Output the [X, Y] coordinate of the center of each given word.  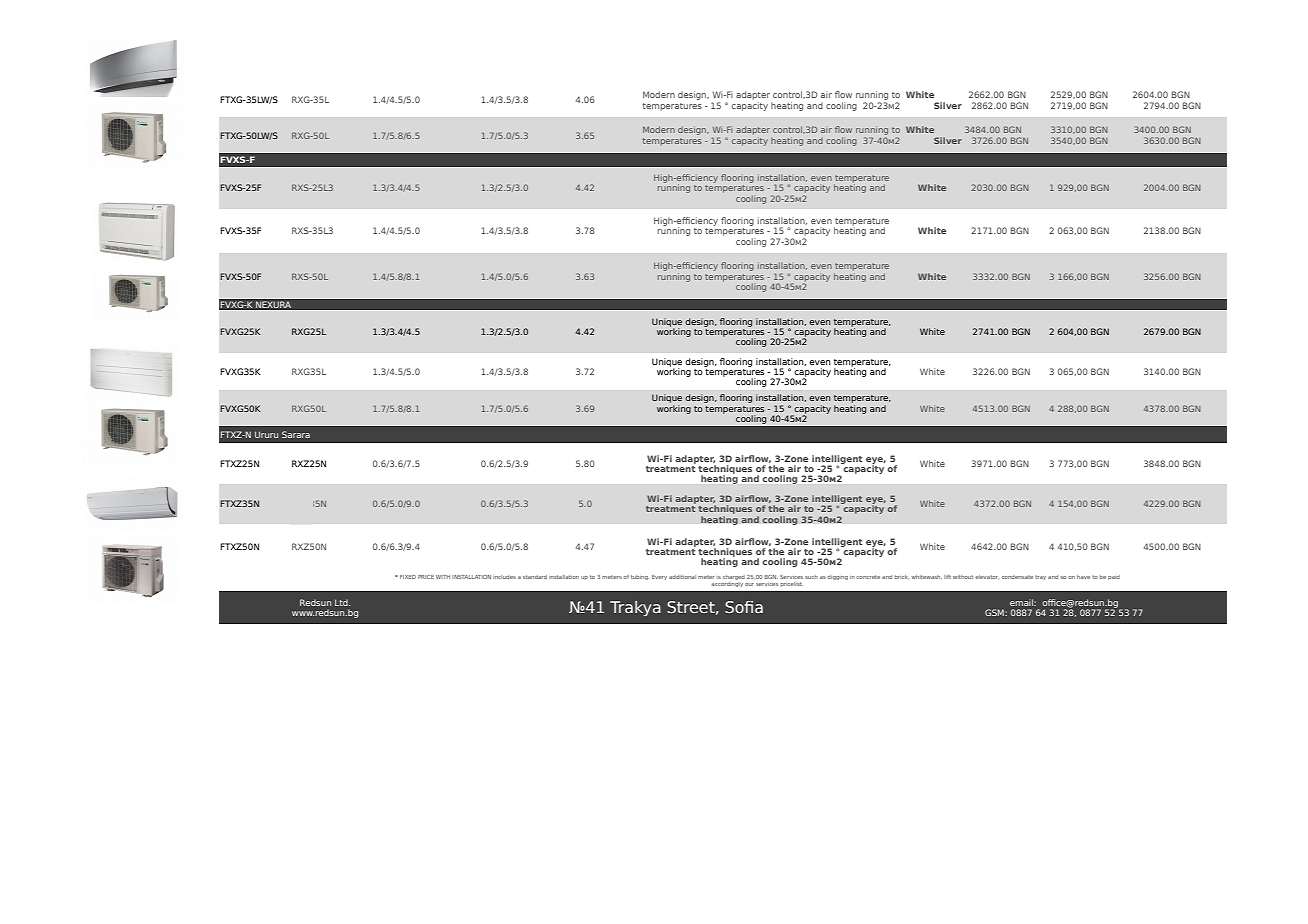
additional [682, 577]
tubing [640, 577]
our [749, 584]
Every [659, 577]
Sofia [744, 607]
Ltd [342, 602]
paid [1114, 577]
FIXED [408, 577]
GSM [995, 612]
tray [1040, 577]
